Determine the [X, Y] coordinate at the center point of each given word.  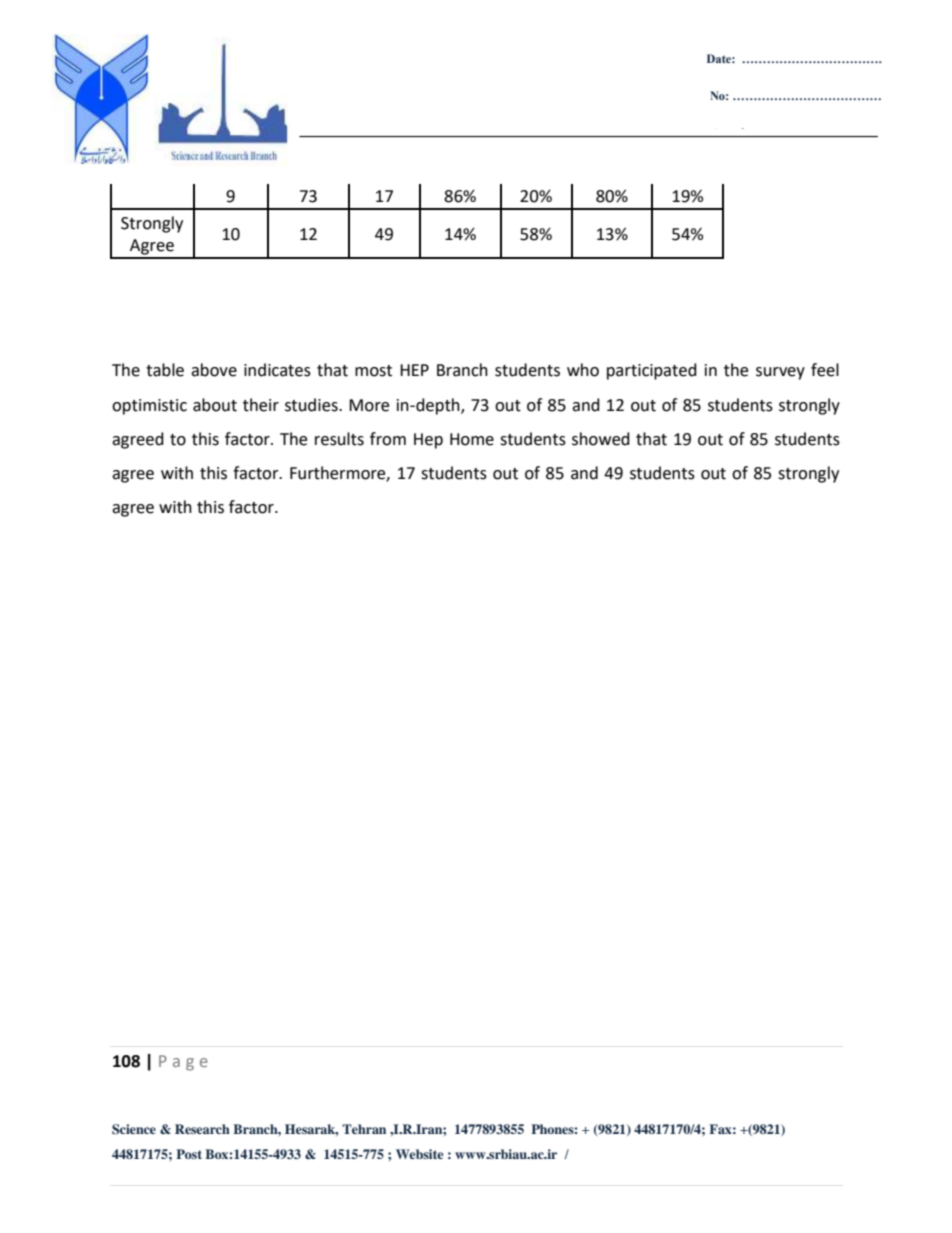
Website [419, 1154]
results [339, 439]
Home [472, 439]
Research [202, 1129]
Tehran [364, 1129]
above [214, 370]
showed [601, 439]
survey [780, 373]
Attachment [743, 132]
